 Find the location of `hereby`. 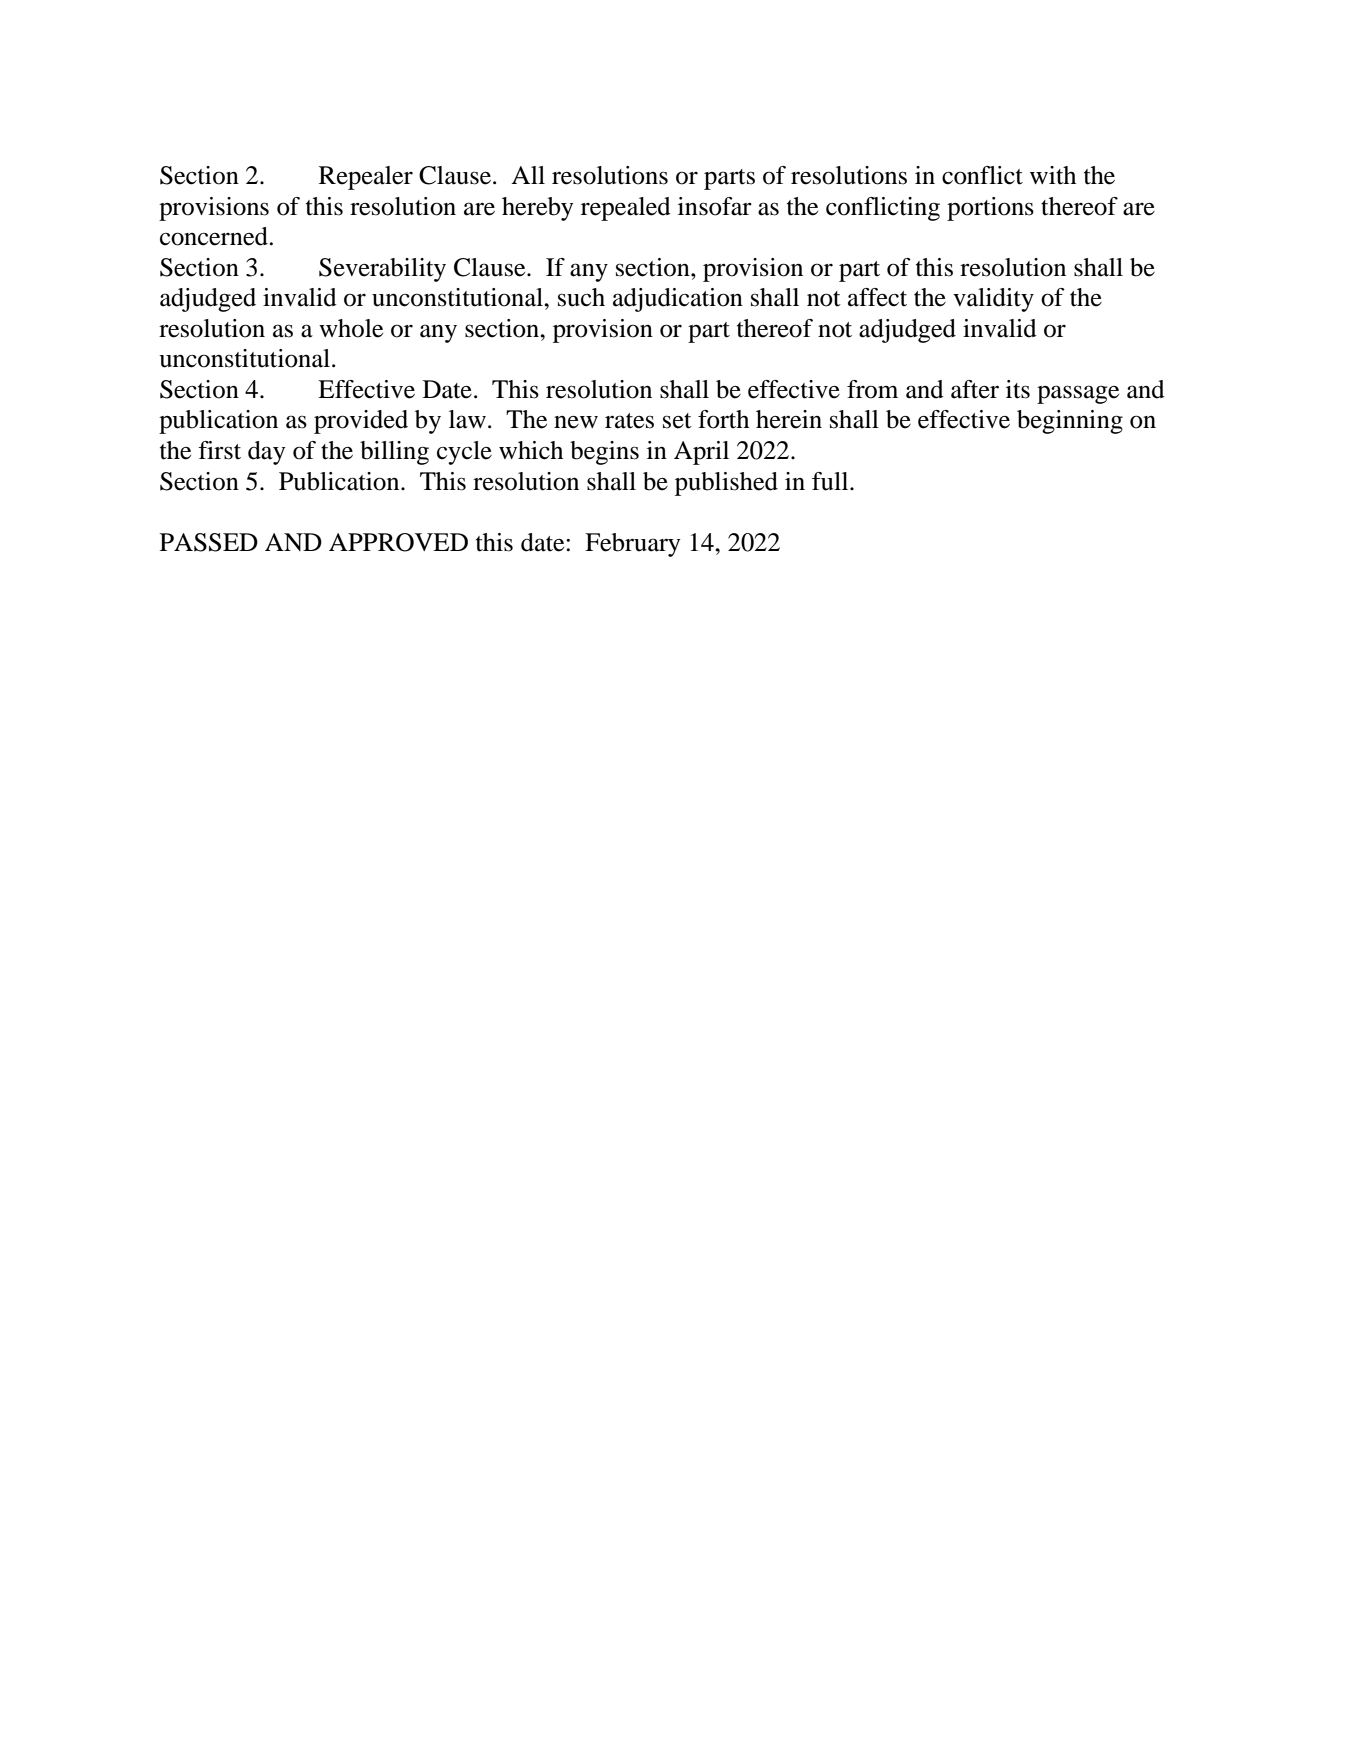

hereby is located at coordinates (538, 209).
